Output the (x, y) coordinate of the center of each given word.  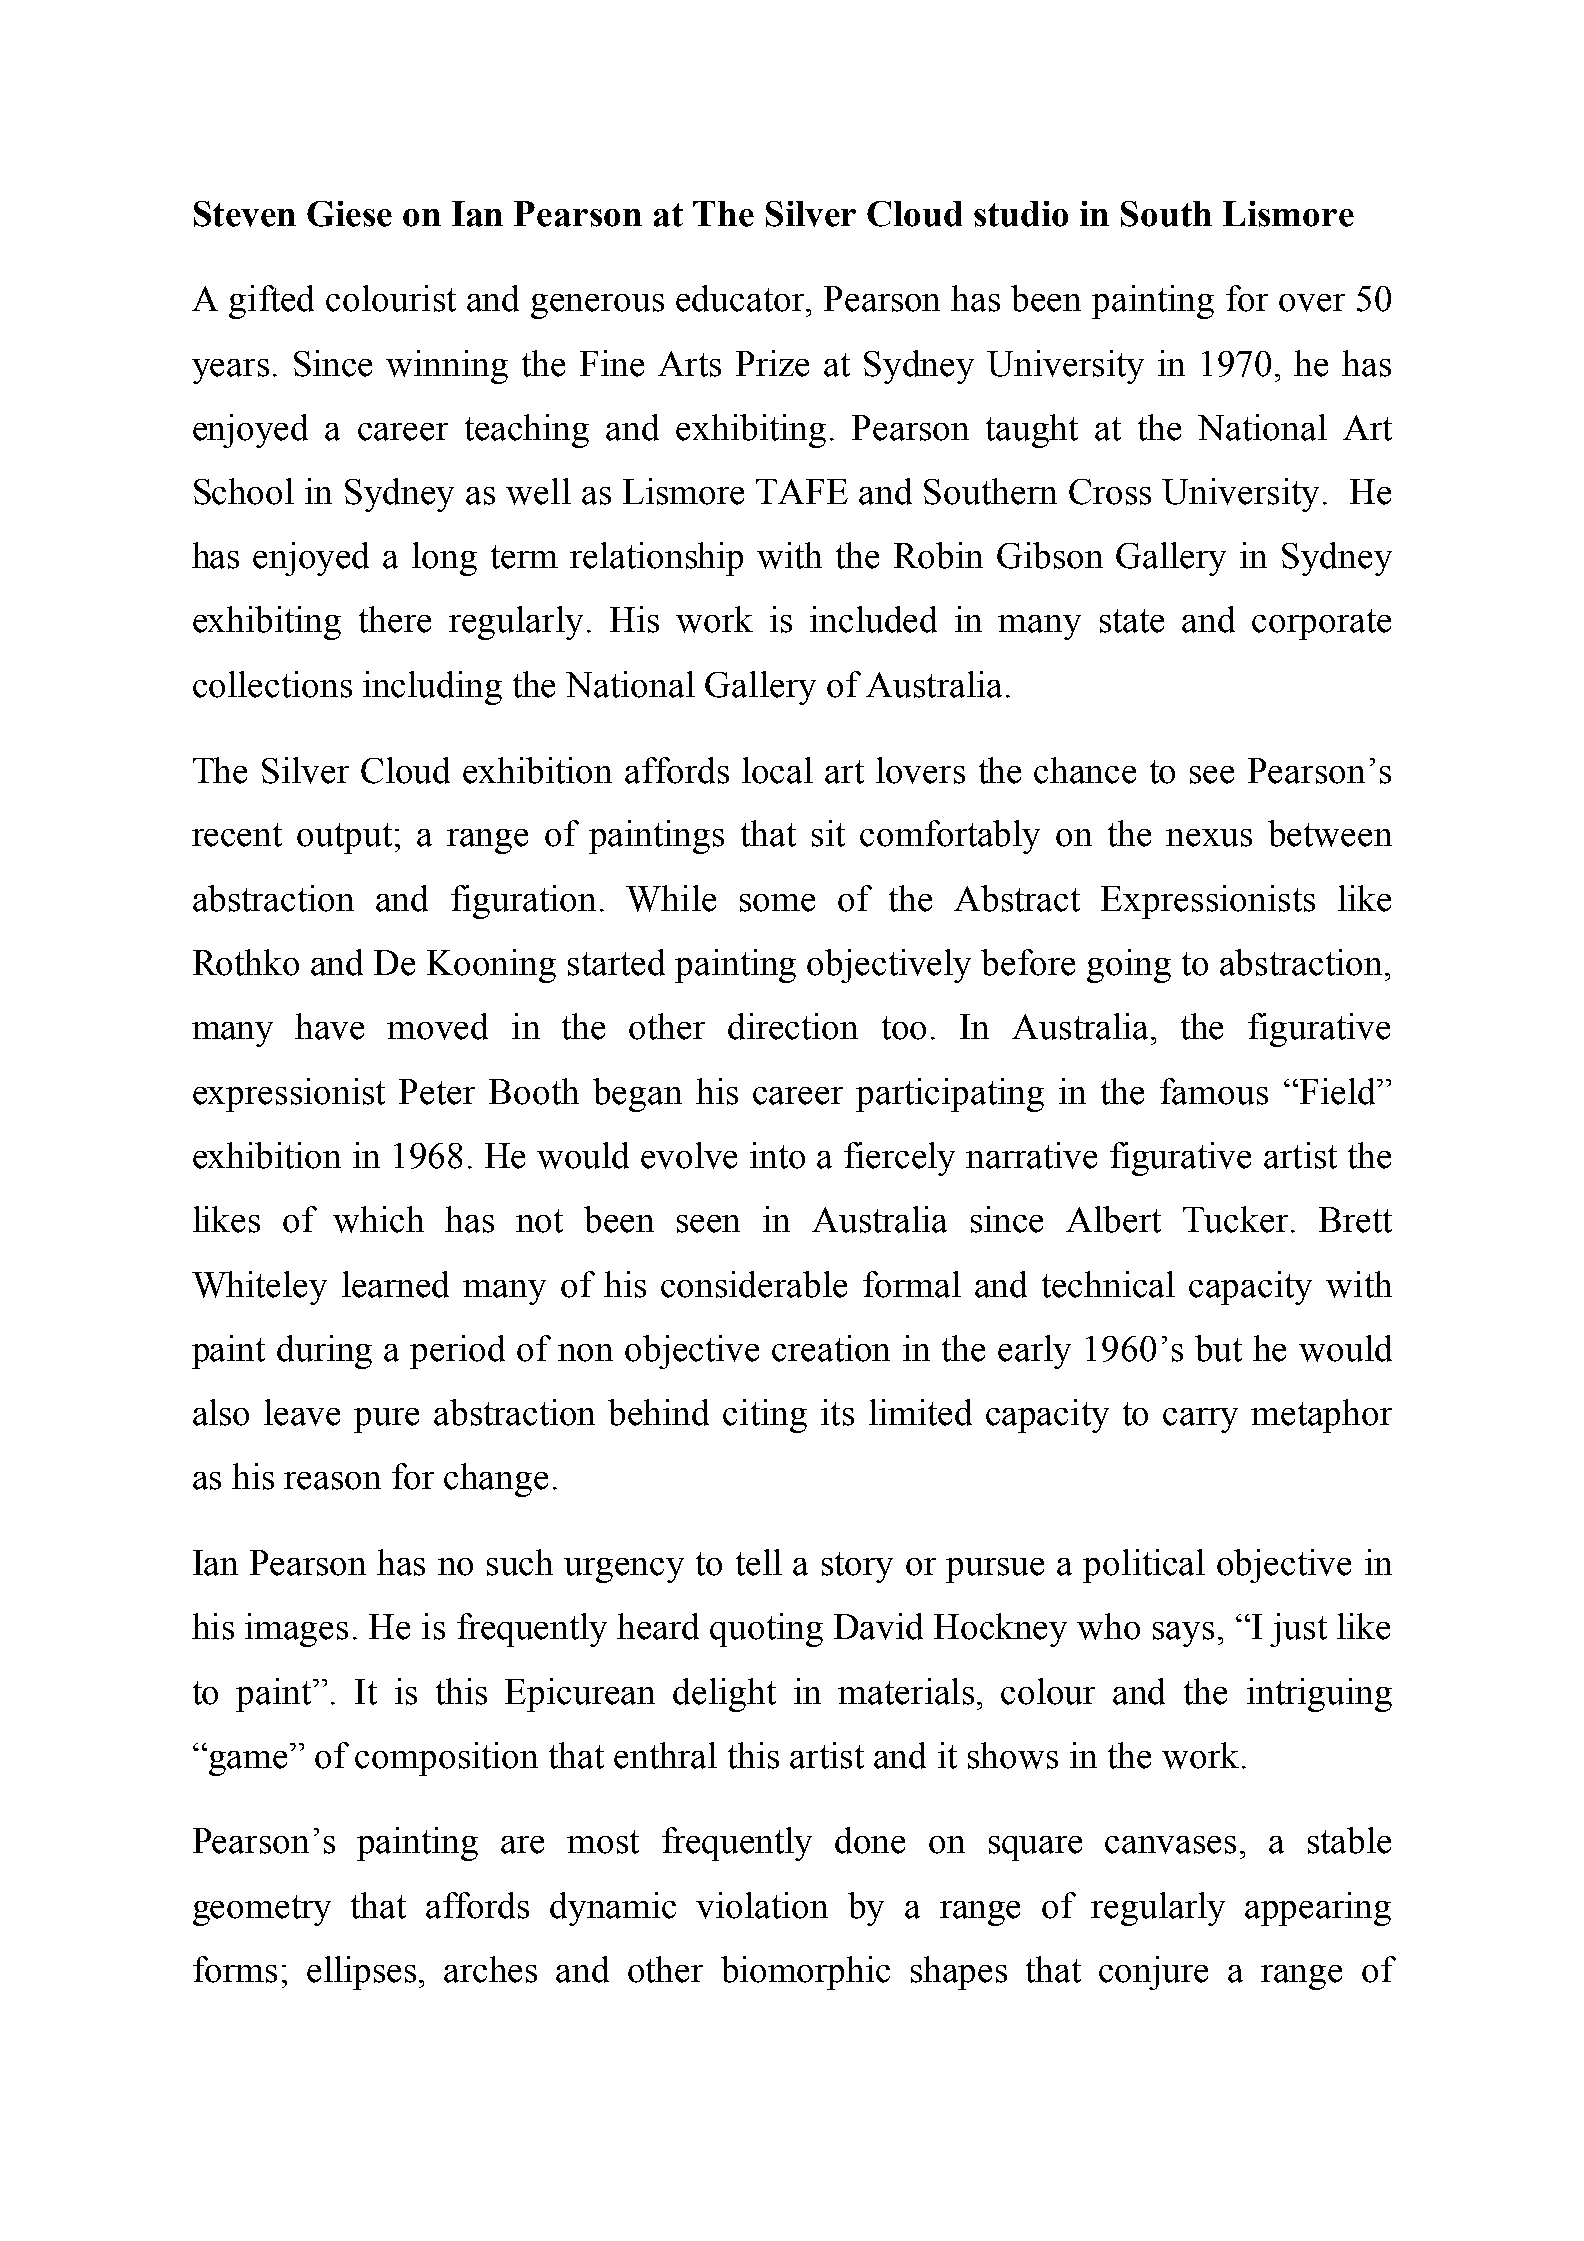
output (344, 838)
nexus (1209, 838)
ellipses (361, 1973)
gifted (271, 302)
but (1218, 1348)
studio (1021, 214)
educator (741, 298)
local (777, 770)
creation (831, 1348)
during (324, 1352)
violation (762, 1905)
